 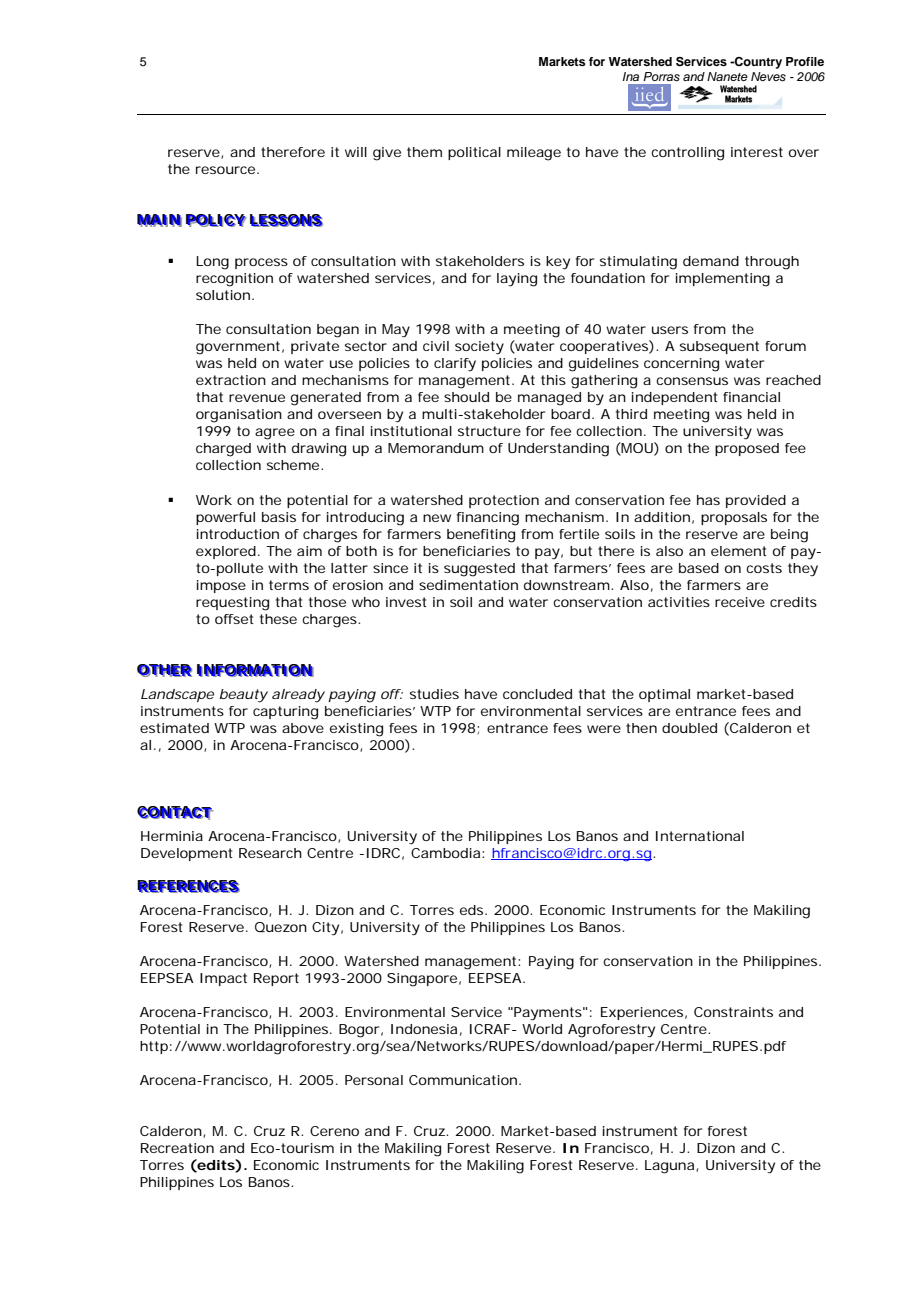 I want to click on resource, so click(x=225, y=170).
